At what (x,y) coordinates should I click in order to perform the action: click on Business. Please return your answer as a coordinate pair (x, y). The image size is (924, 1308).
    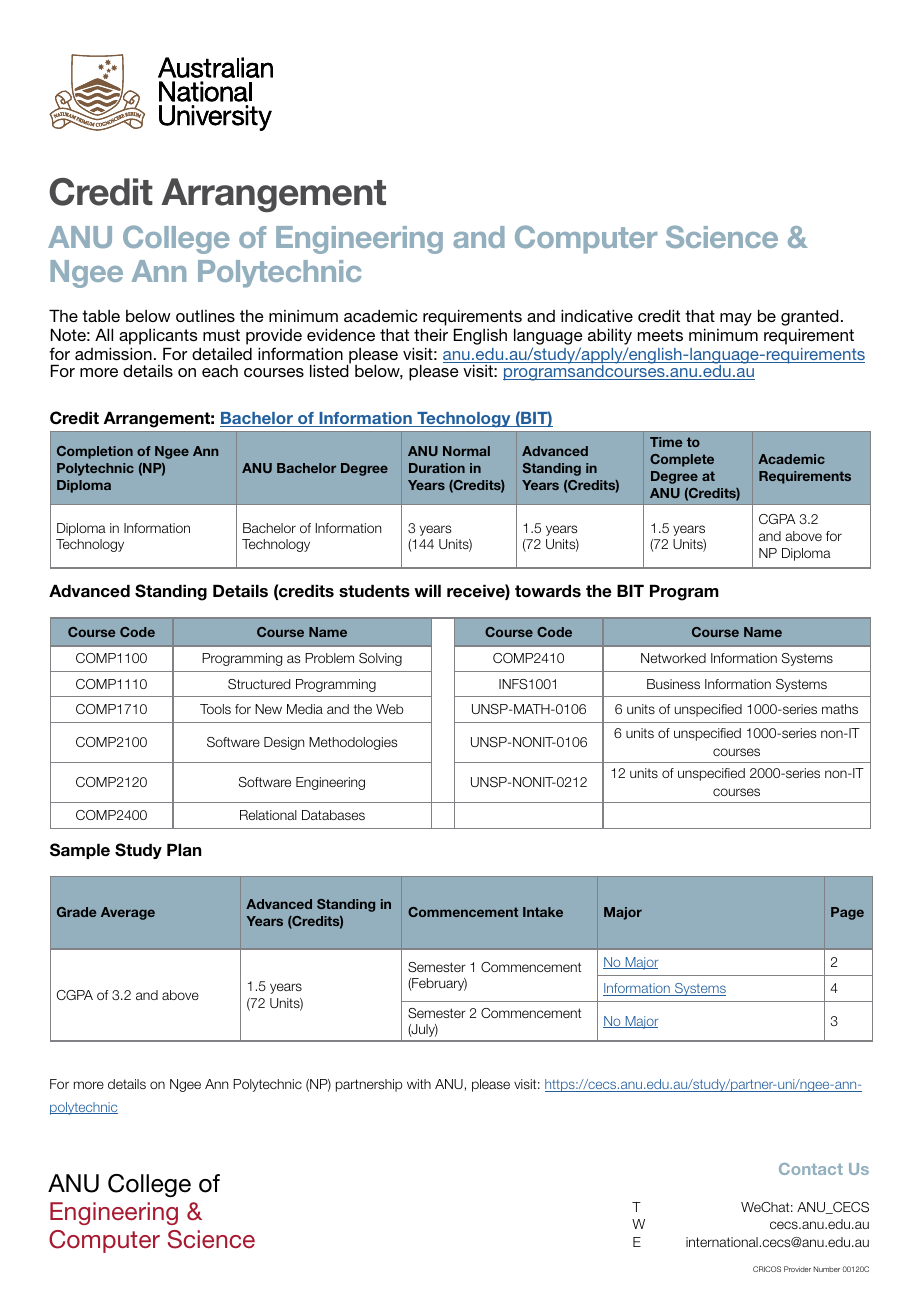
    Looking at the image, I should click on (673, 684).
